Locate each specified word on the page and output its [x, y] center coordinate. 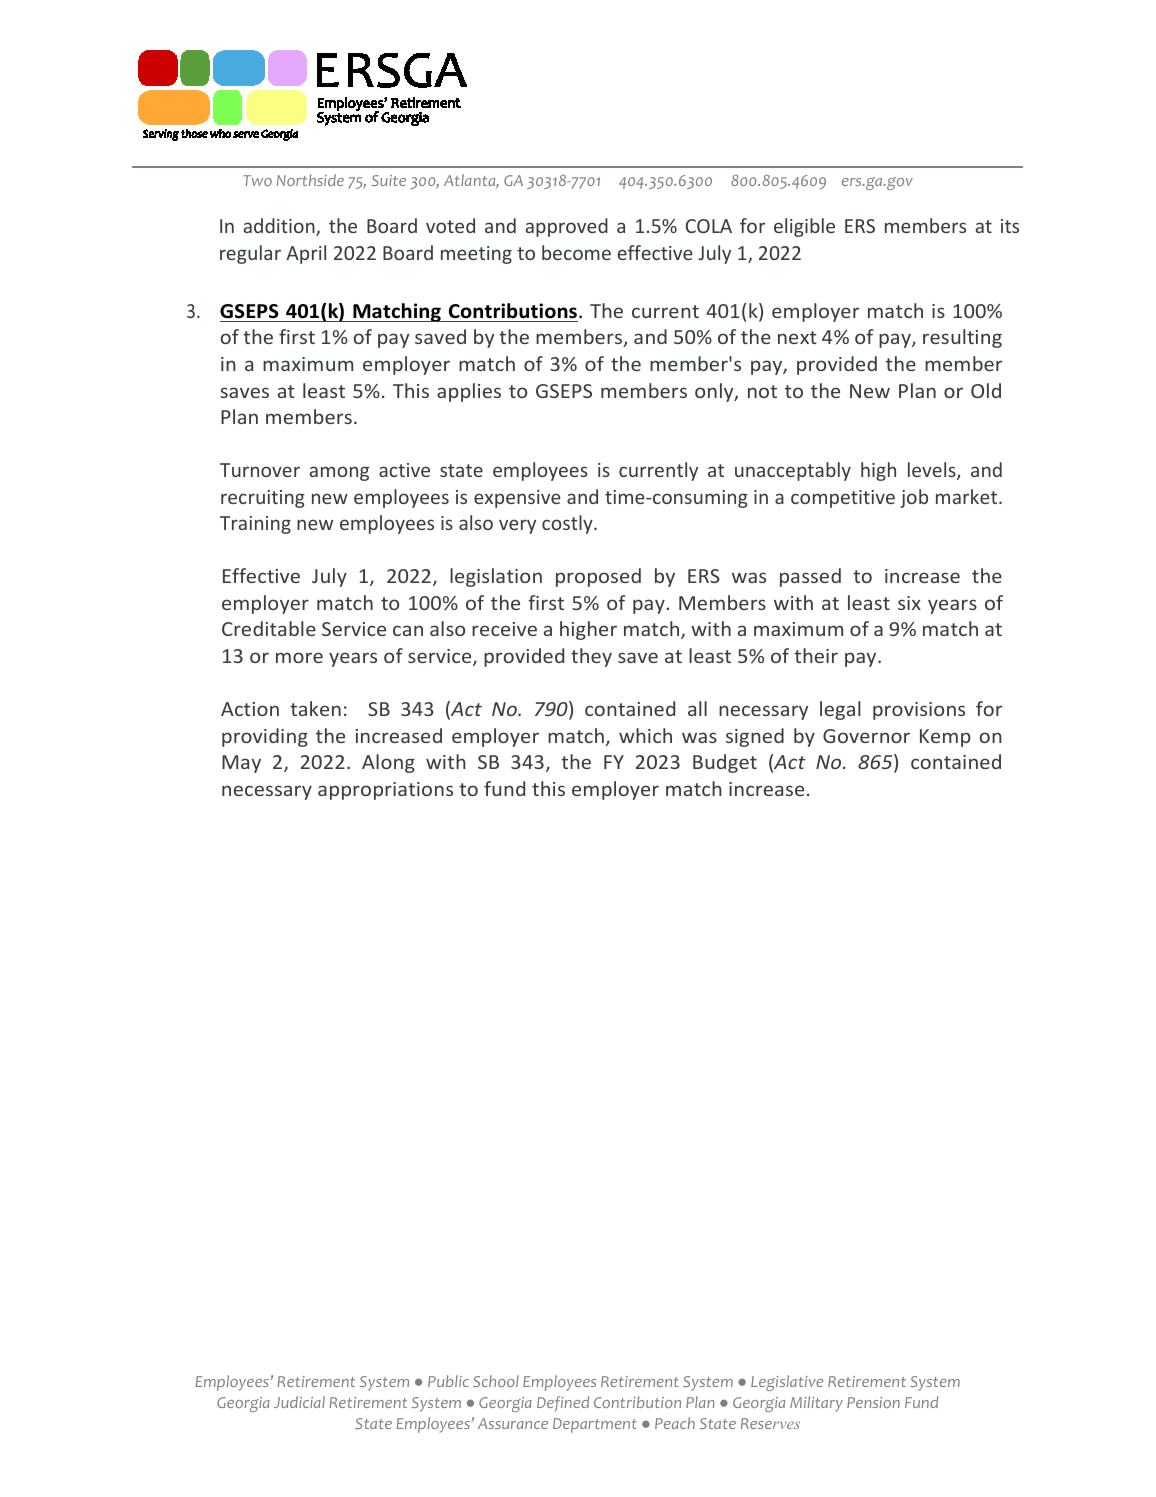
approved [567, 227]
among [339, 473]
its [1010, 226]
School [496, 1381]
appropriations [385, 791]
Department [595, 1425]
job [914, 498]
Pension [873, 1402]
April [306, 254]
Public [448, 1381]
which [645, 735]
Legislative [787, 1383]
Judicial [299, 1402]
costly [568, 524]
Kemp [945, 738]
